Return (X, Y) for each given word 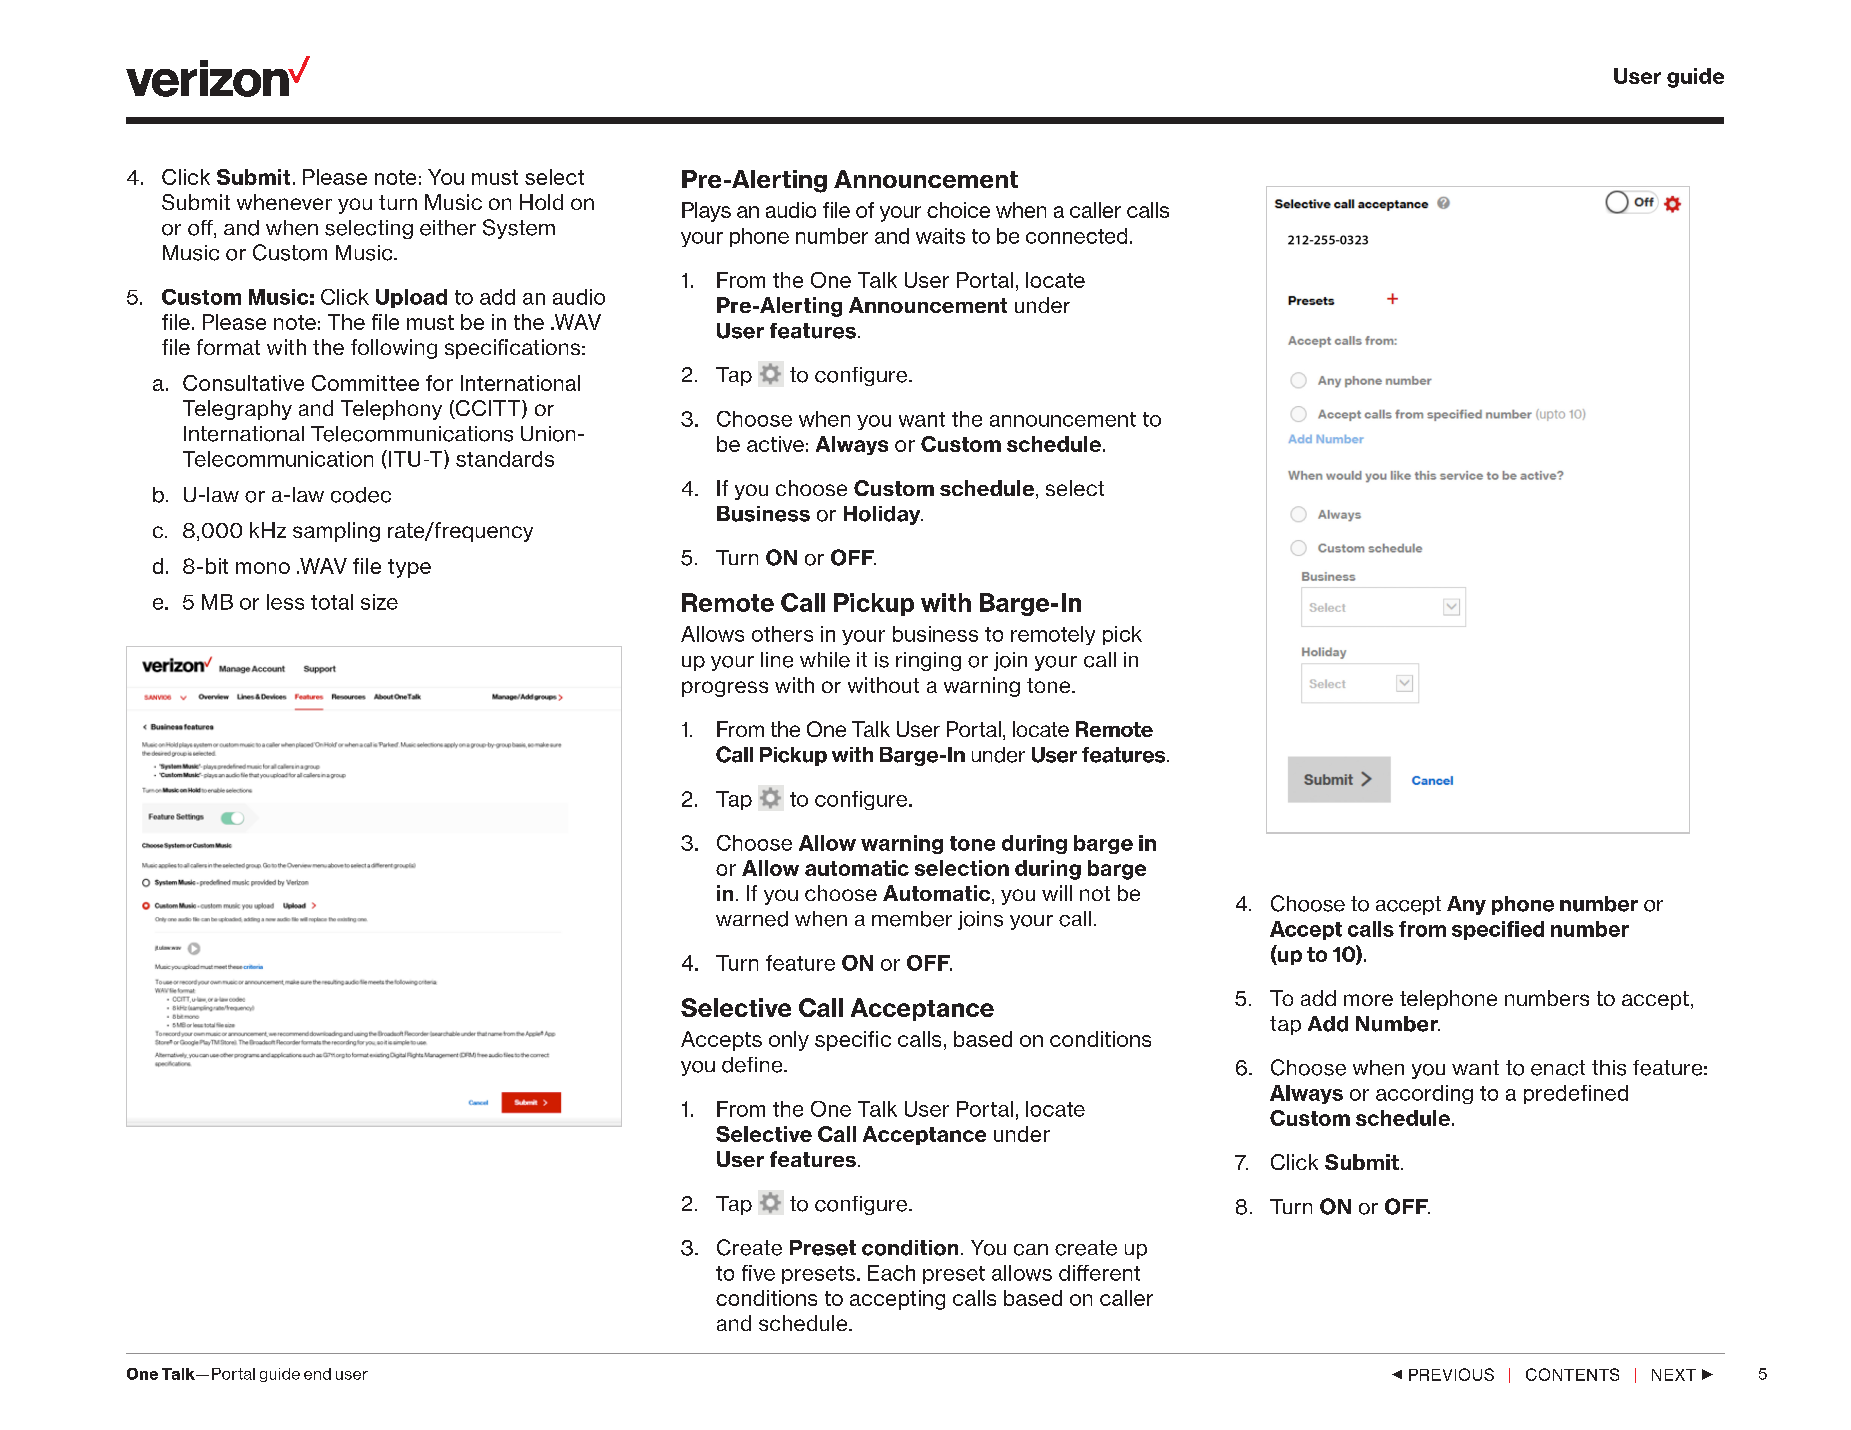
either (448, 228)
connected (1076, 236)
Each (891, 1273)
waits (940, 236)
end (317, 1374)
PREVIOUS (1451, 1374)
